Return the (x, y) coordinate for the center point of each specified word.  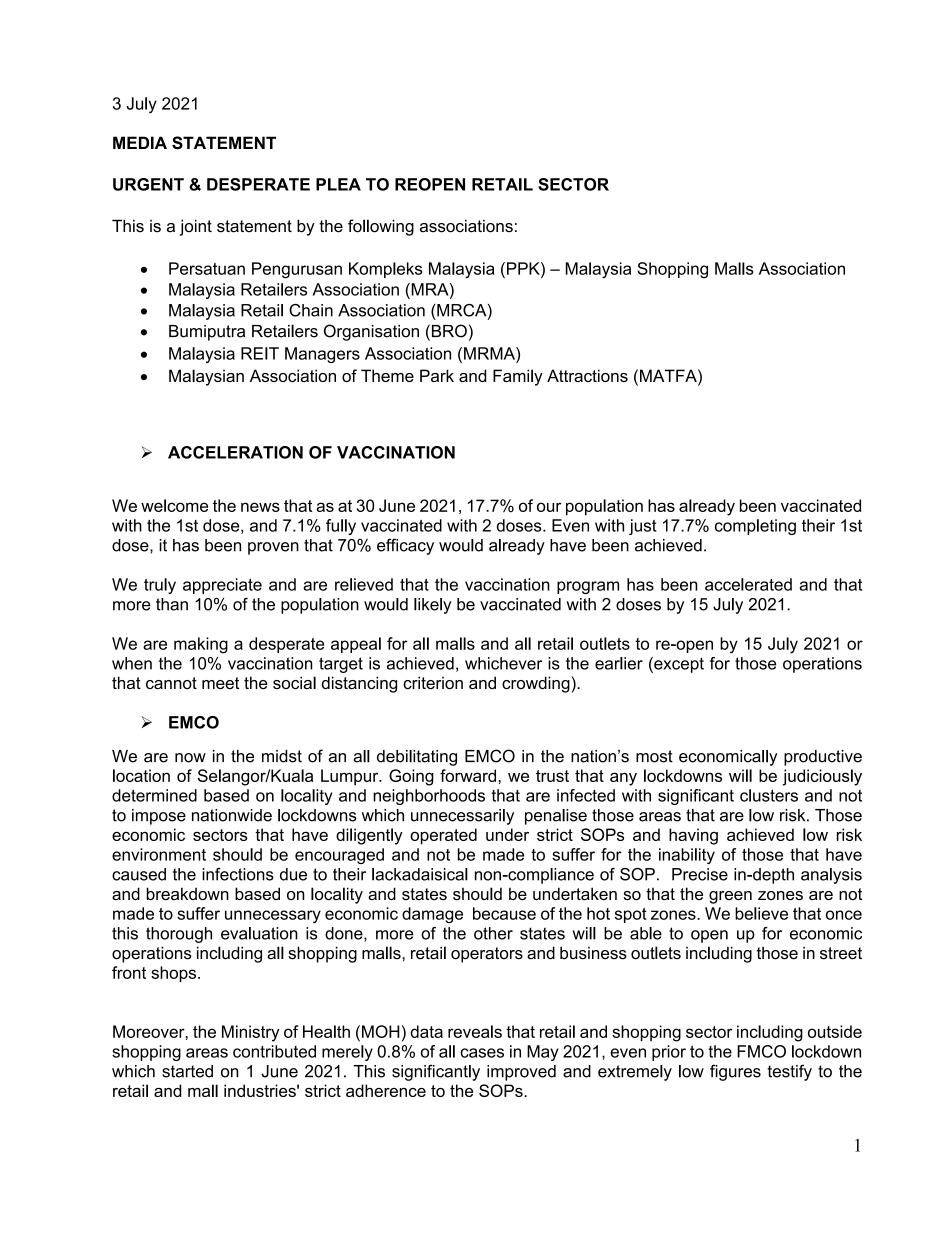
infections (238, 874)
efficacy (405, 546)
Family (518, 377)
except (678, 665)
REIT (260, 353)
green (730, 897)
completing (755, 527)
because (504, 913)
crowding (537, 684)
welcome (174, 505)
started (187, 1071)
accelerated (748, 584)
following (381, 227)
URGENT (148, 184)
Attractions (587, 375)
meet (220, 683)
